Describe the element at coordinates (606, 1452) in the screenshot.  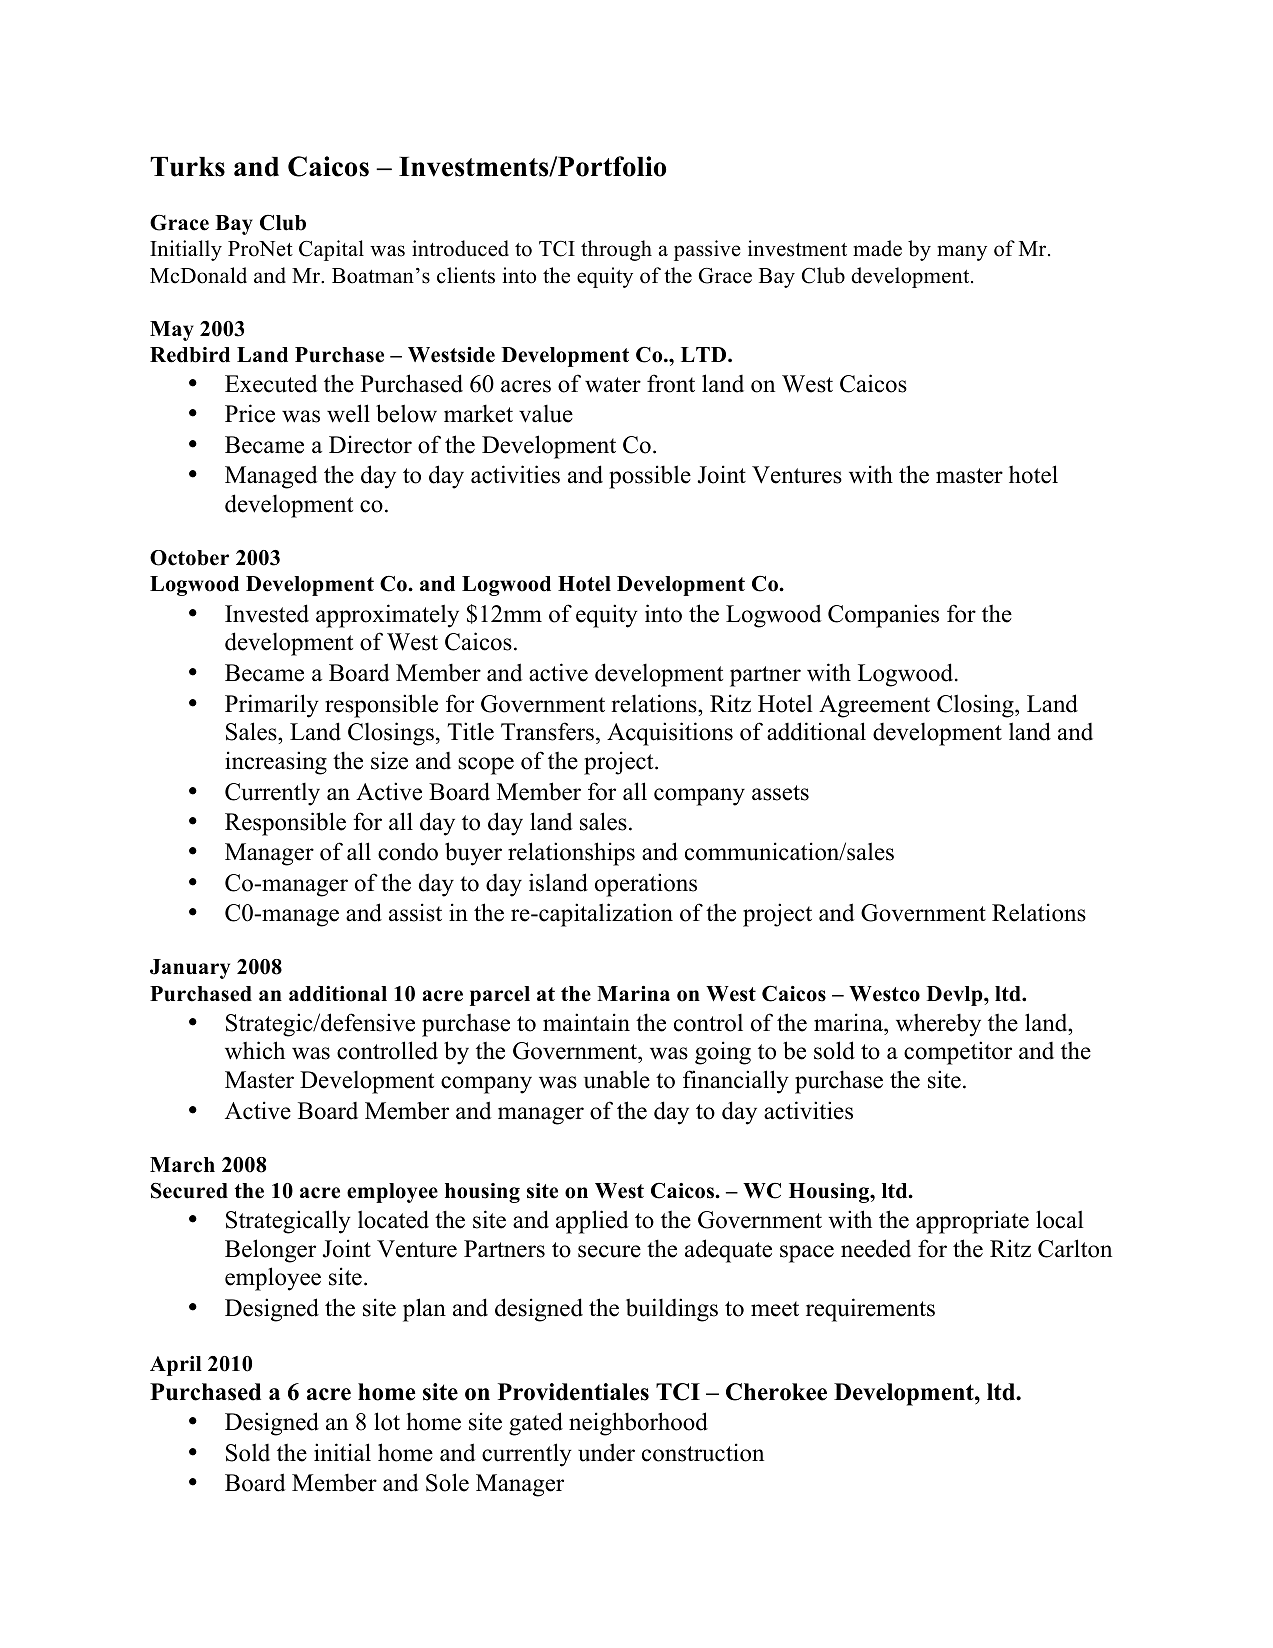
I see `under` at that location.
